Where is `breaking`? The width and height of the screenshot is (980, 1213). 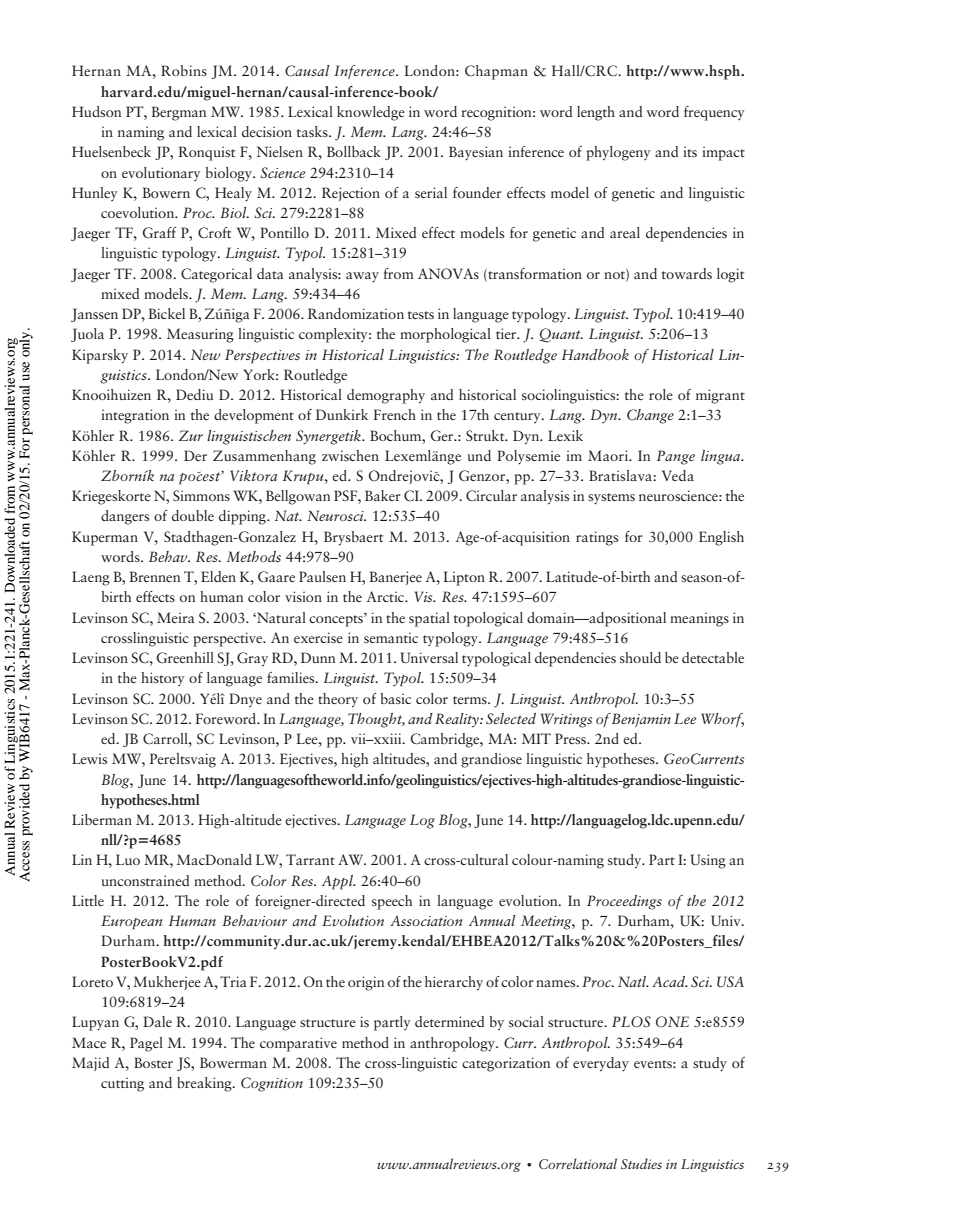
breaking is located at coordinates (205, 1084).
